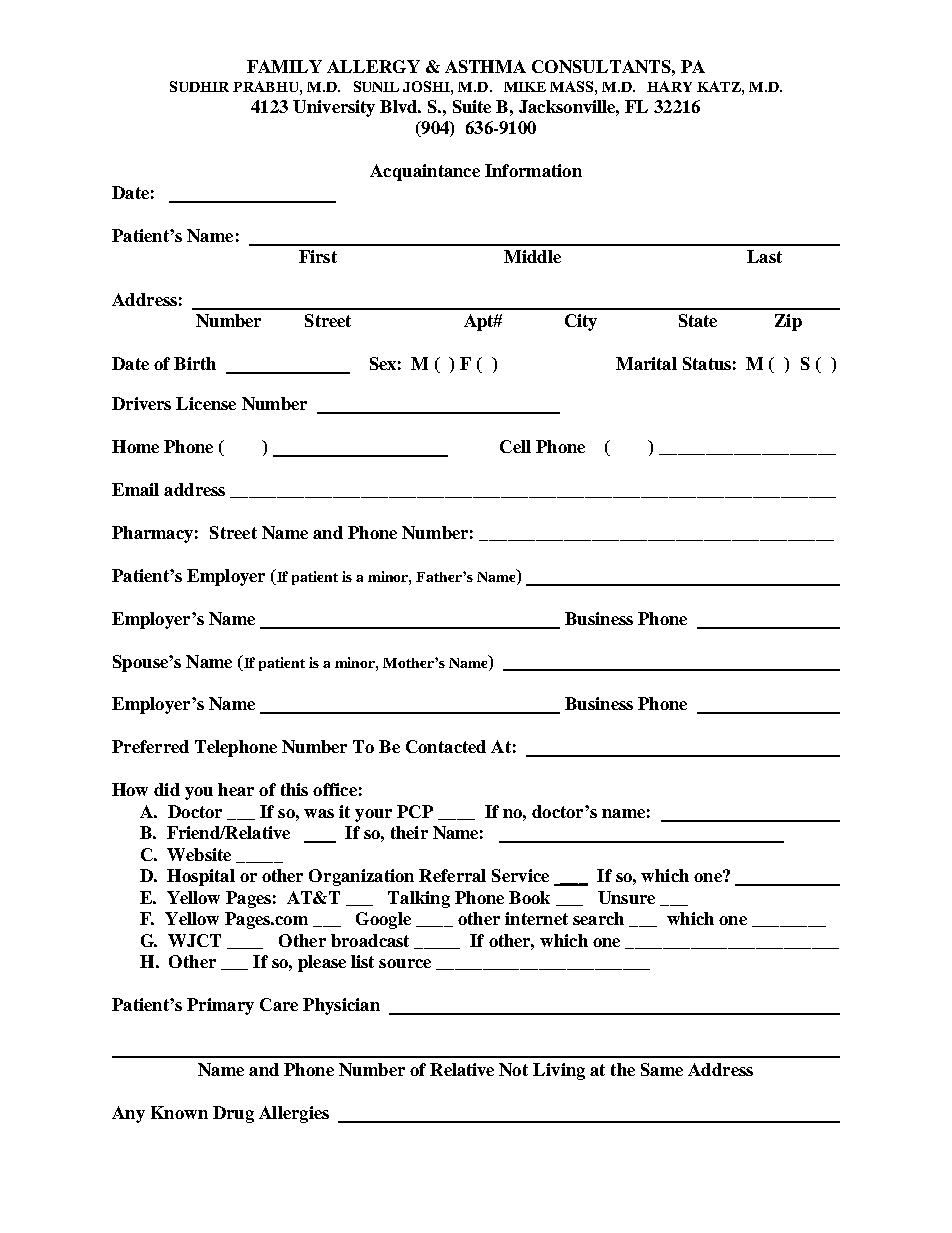 This screenshot has width=952, height=1233. Describe the element at coordinates (179, 1112) in the screenshot. I see `Known` at that location.
